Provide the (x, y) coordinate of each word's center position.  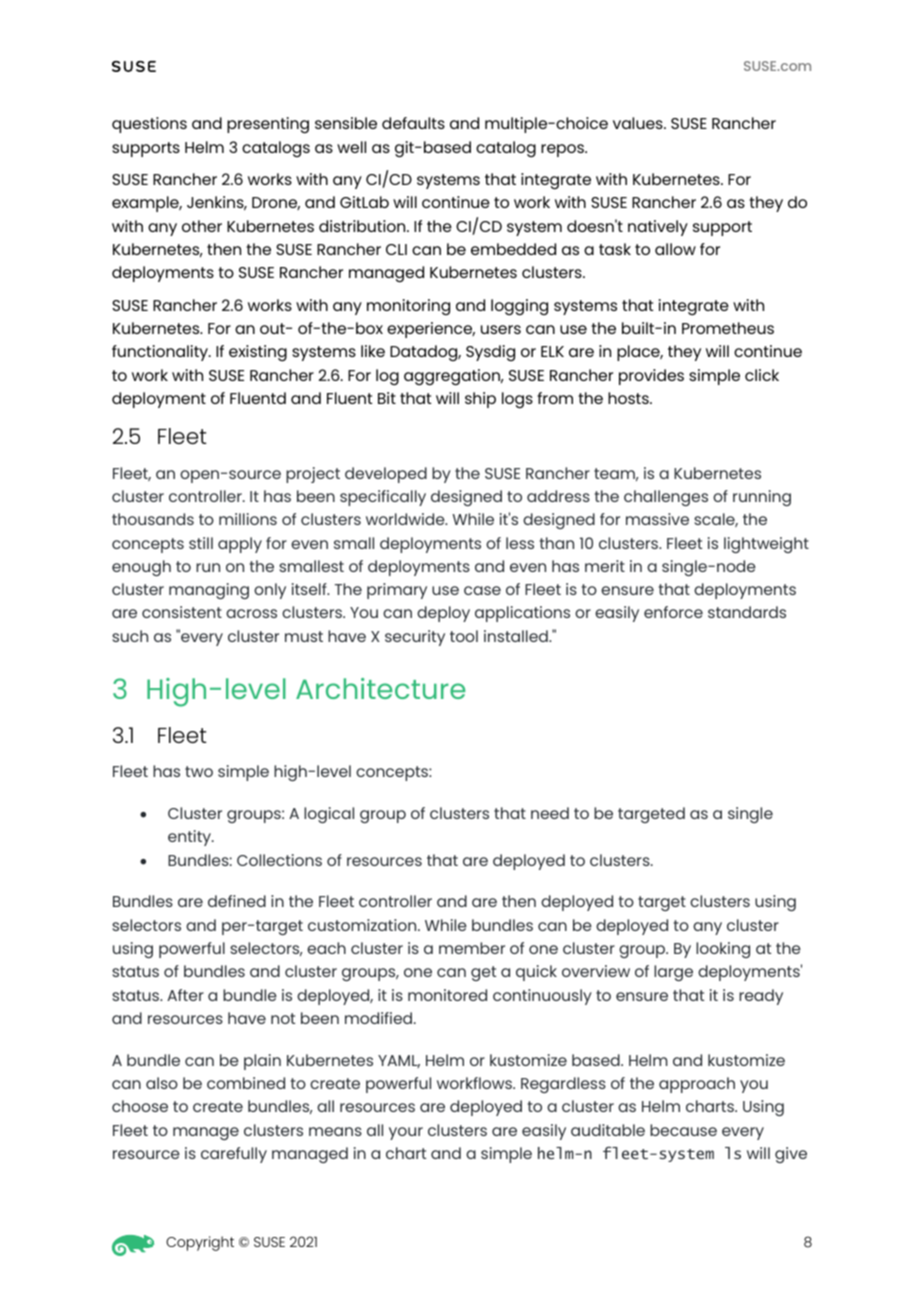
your (406, 1133)
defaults (413, 123)
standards (747, 612)
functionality (161, 353)
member (472, 948)
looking (723, 950)
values (639, 123)
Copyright (200, 1243)
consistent (182, 612)
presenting (268, 125)
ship (480, 400)
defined (237, 901)
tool (464, 636)
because (683, 1130)
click (762, 375)
